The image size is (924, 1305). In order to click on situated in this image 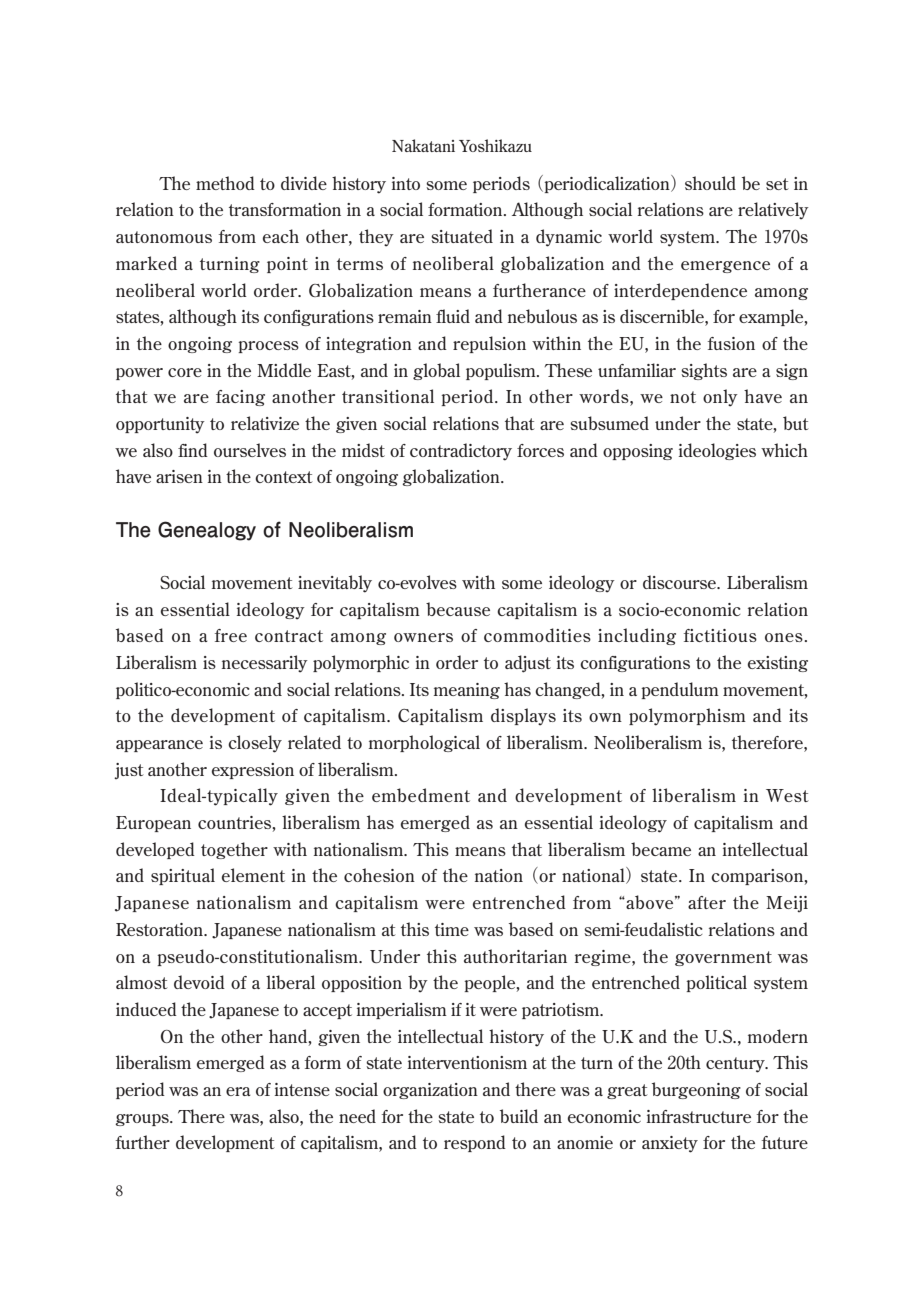, I will do `click(462, 236)`.
